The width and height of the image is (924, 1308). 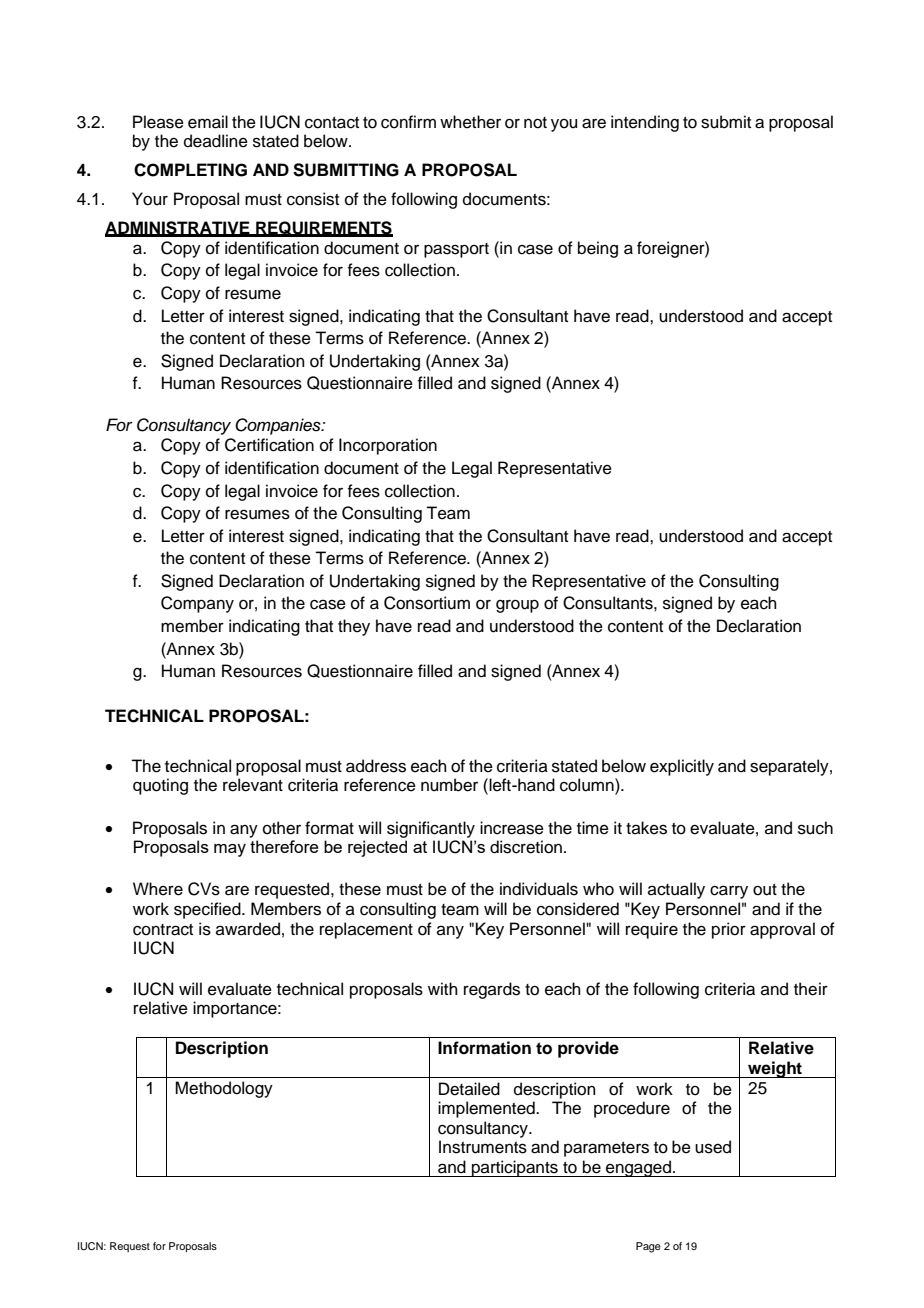 What do you see at coordinates (388, 446) in the image?
I see `Incorporation` at bounding box center [388, 446].
